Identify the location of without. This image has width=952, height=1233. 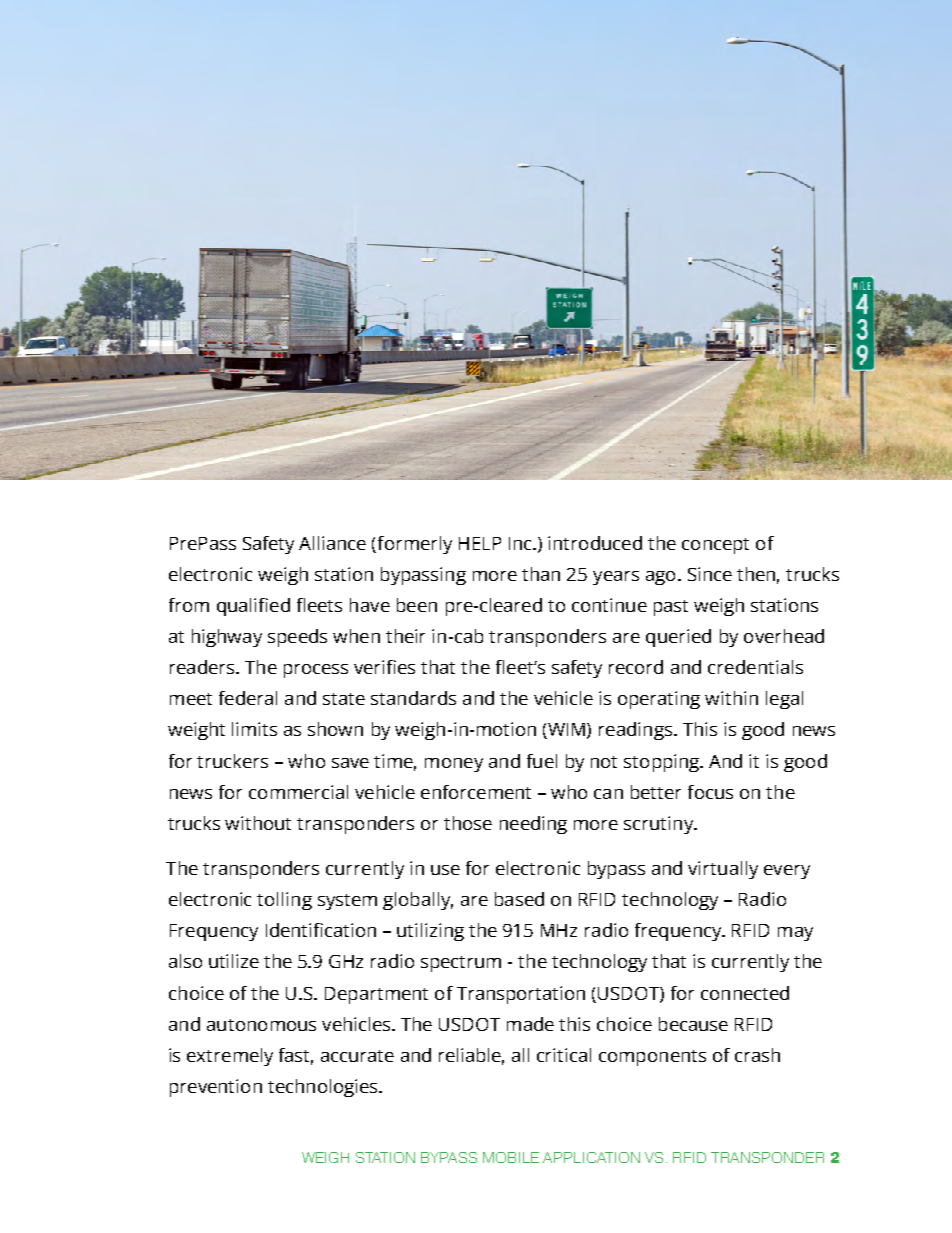
(258, 823).
